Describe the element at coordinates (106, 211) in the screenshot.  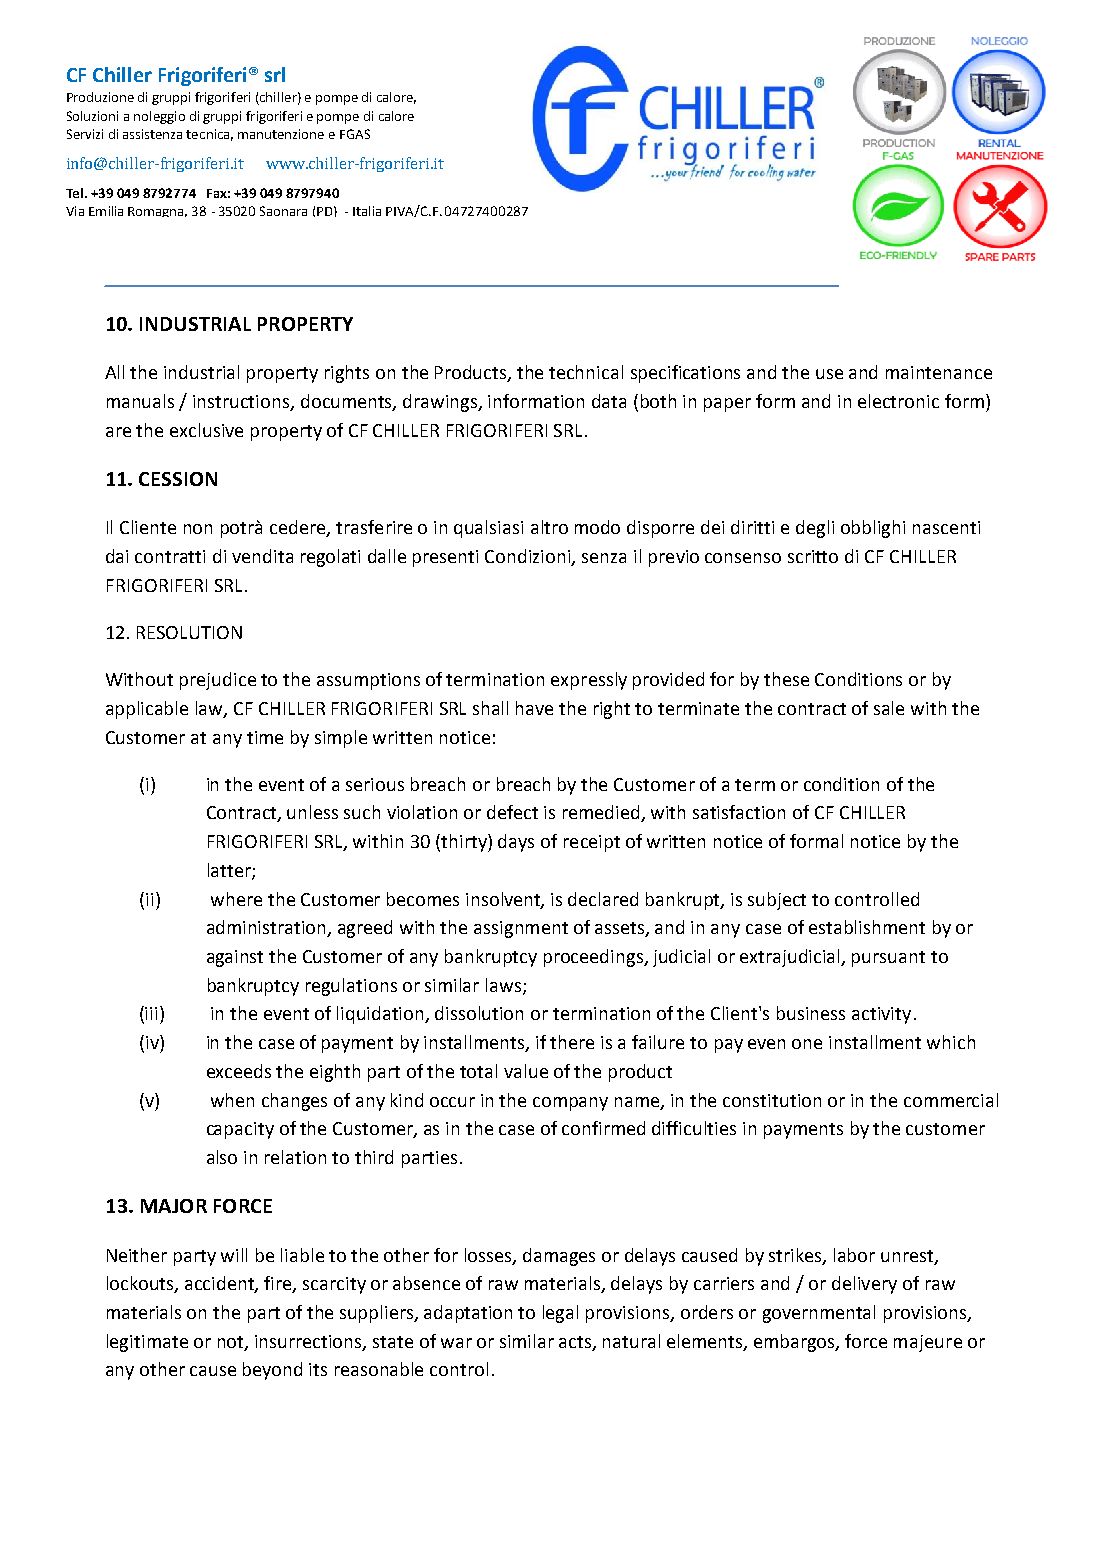
I see `Emilia` at that location.
